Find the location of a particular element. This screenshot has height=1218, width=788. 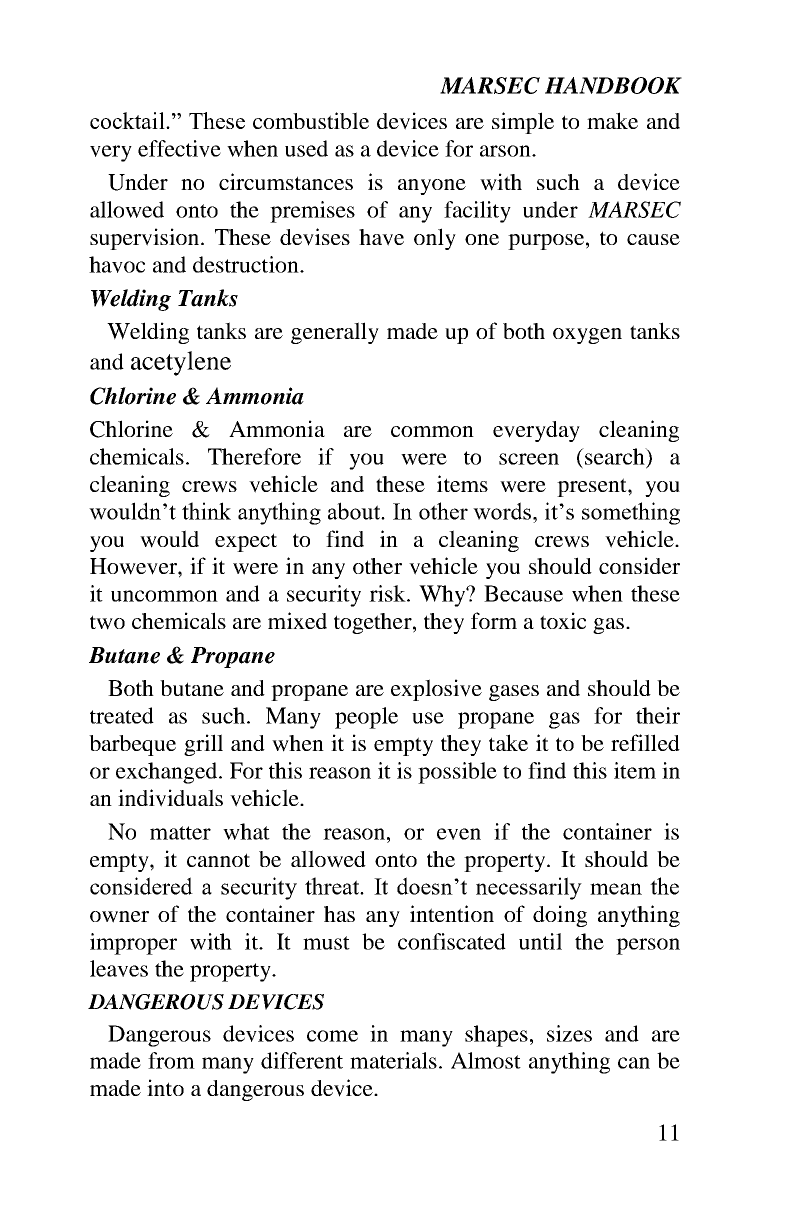

two is located at coordinates (107, 622).
